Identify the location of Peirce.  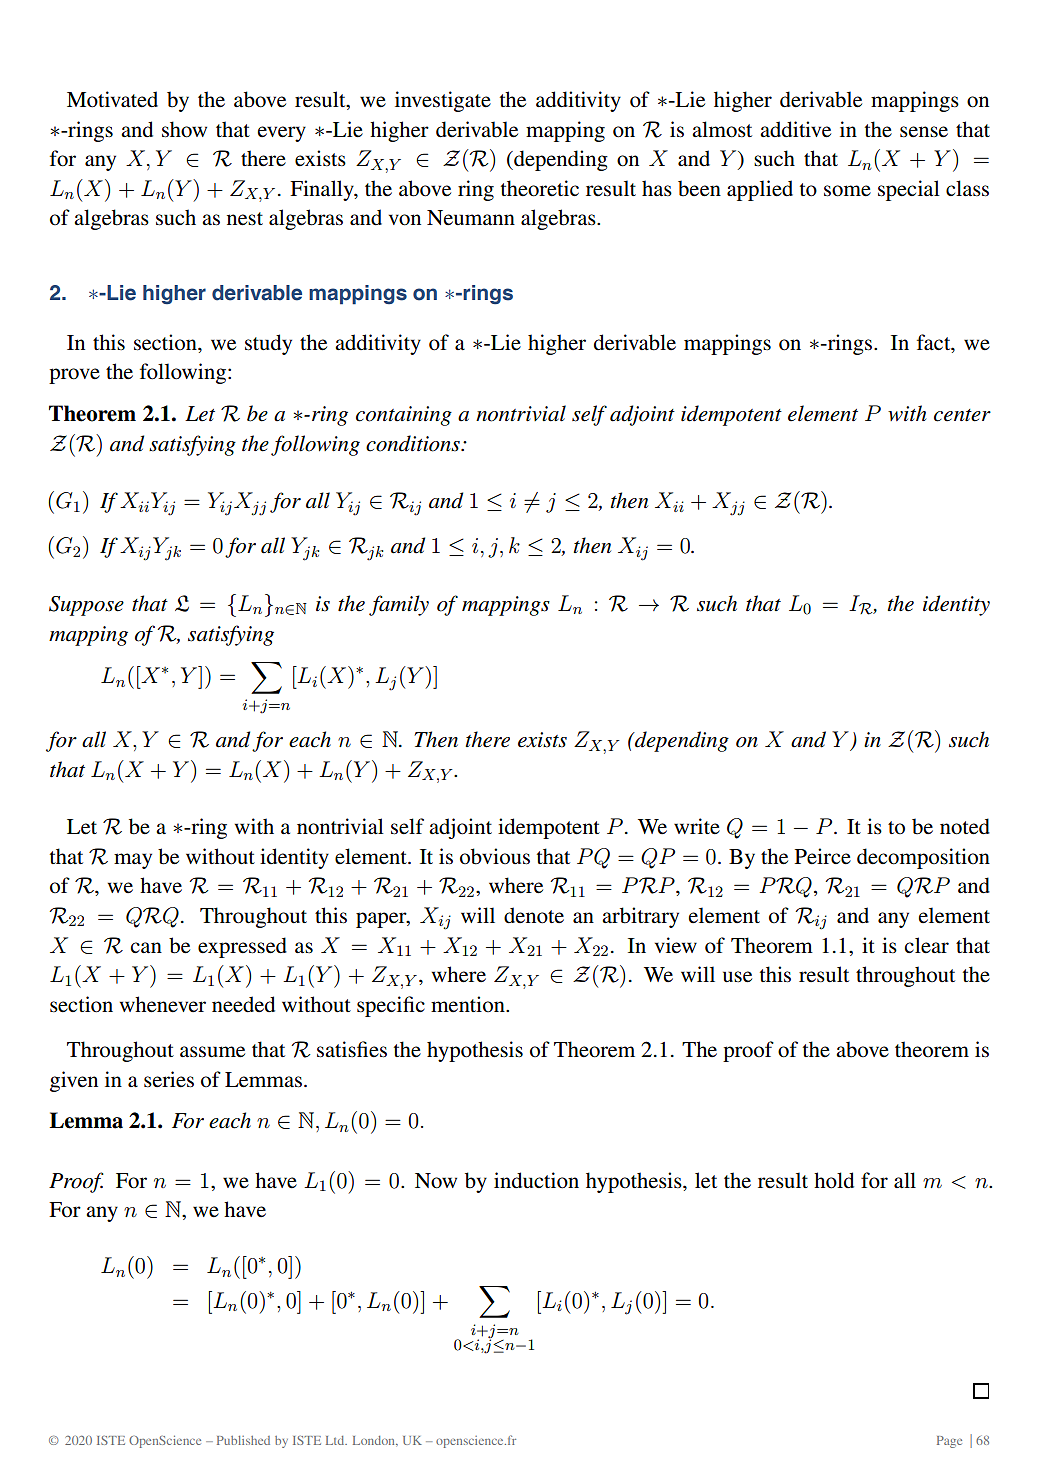
(823, 856).
